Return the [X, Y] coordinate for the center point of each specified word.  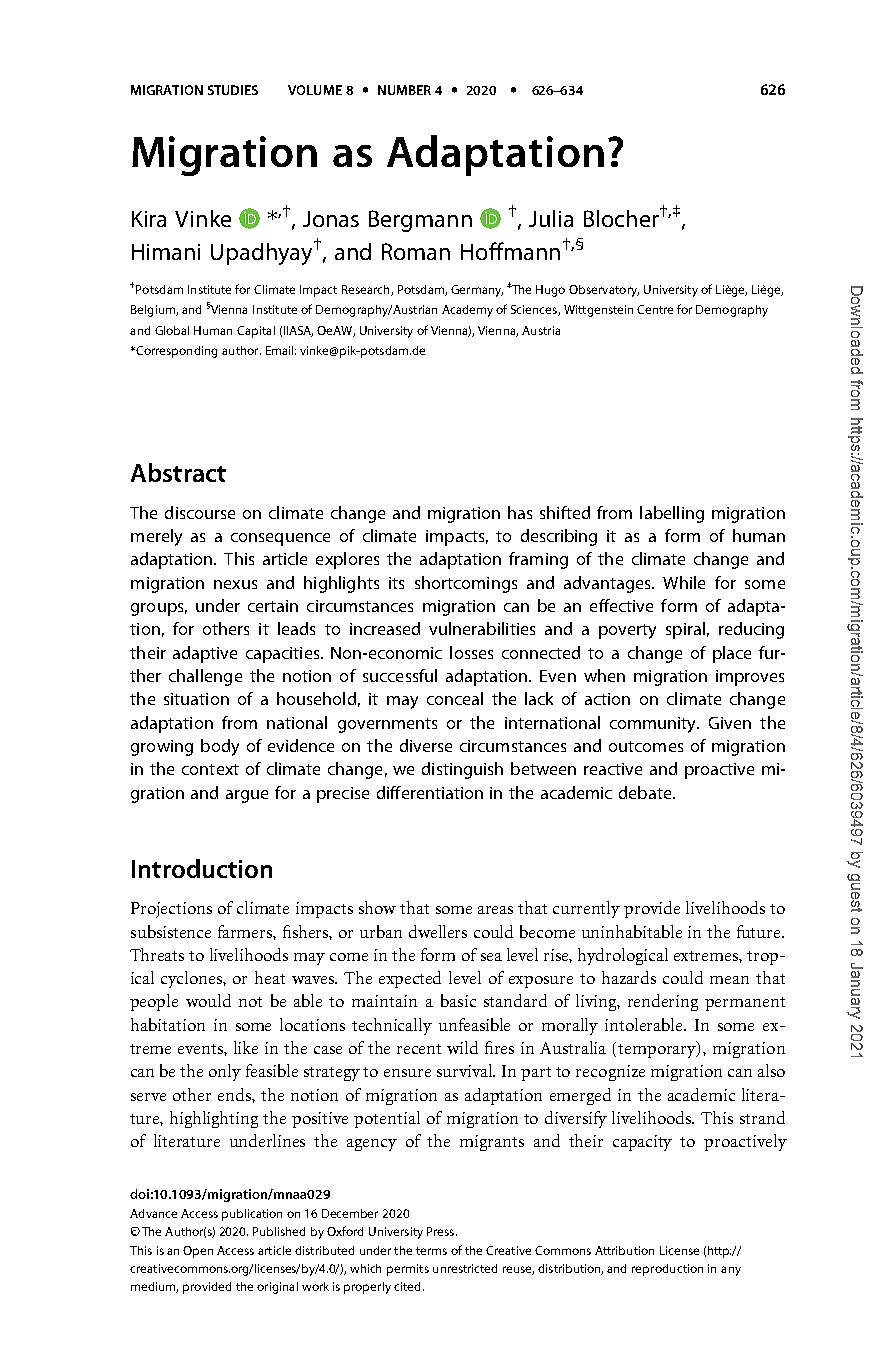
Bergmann [420, 221]
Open [198, 1252]
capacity [642, 1143]
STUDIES [233, 90]
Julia [551, 218]
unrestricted [465, 1268]
